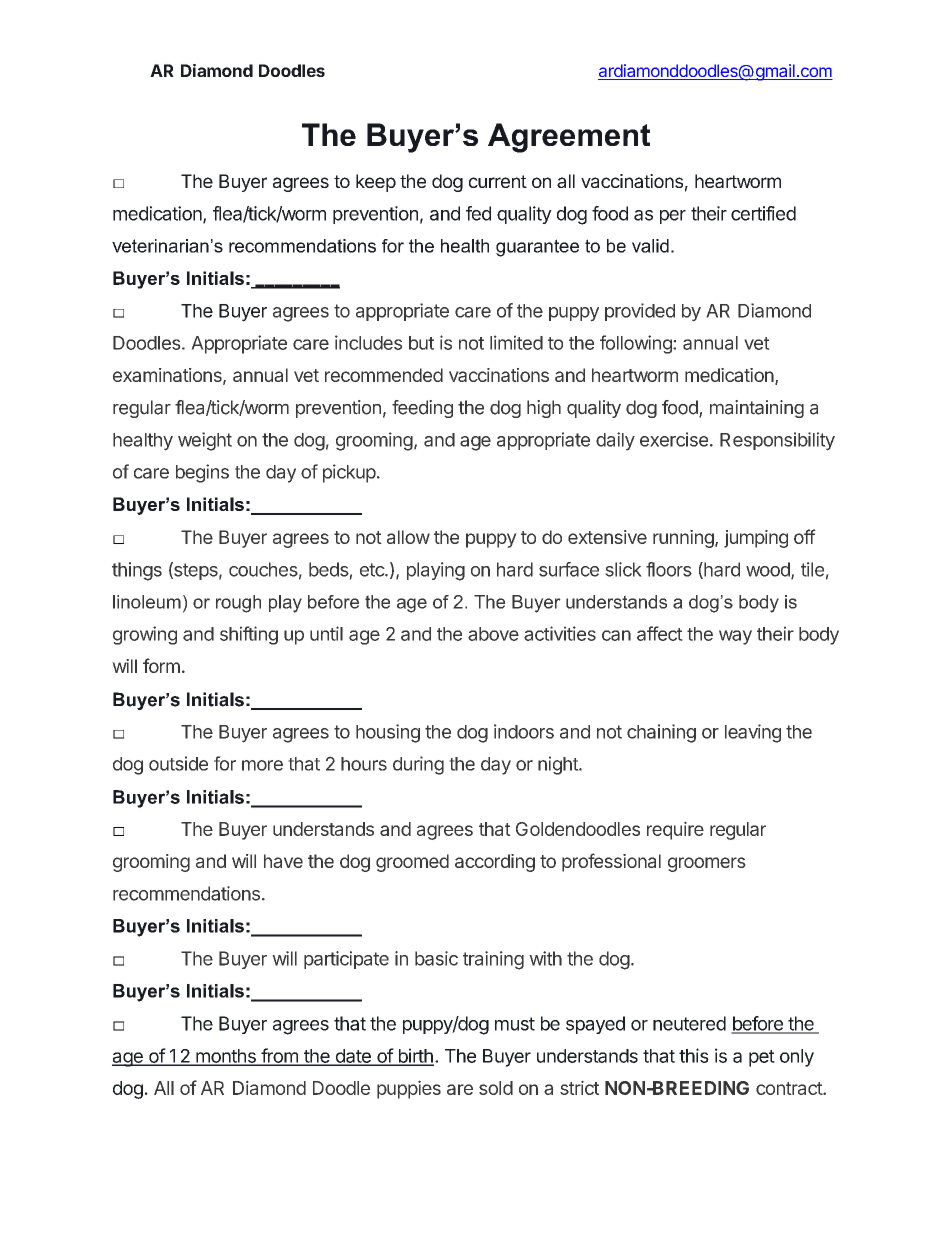 The width and height of the page is (952, 1233). What do you see at coordinates (226, 1057) in the page?
I see `months` at bounding box center [226, 1057].
